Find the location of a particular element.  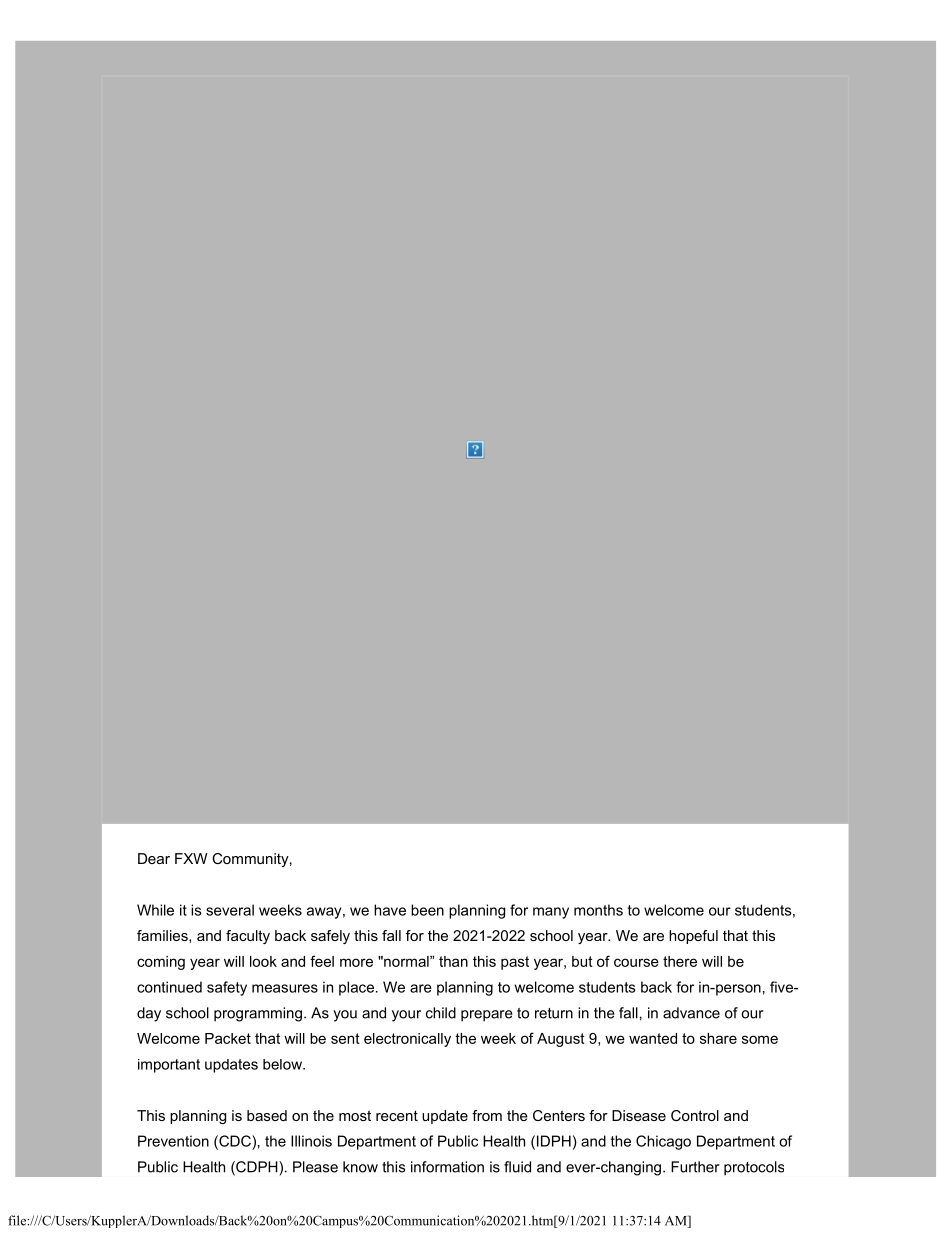

information is located at coordinates (447, 1167).
